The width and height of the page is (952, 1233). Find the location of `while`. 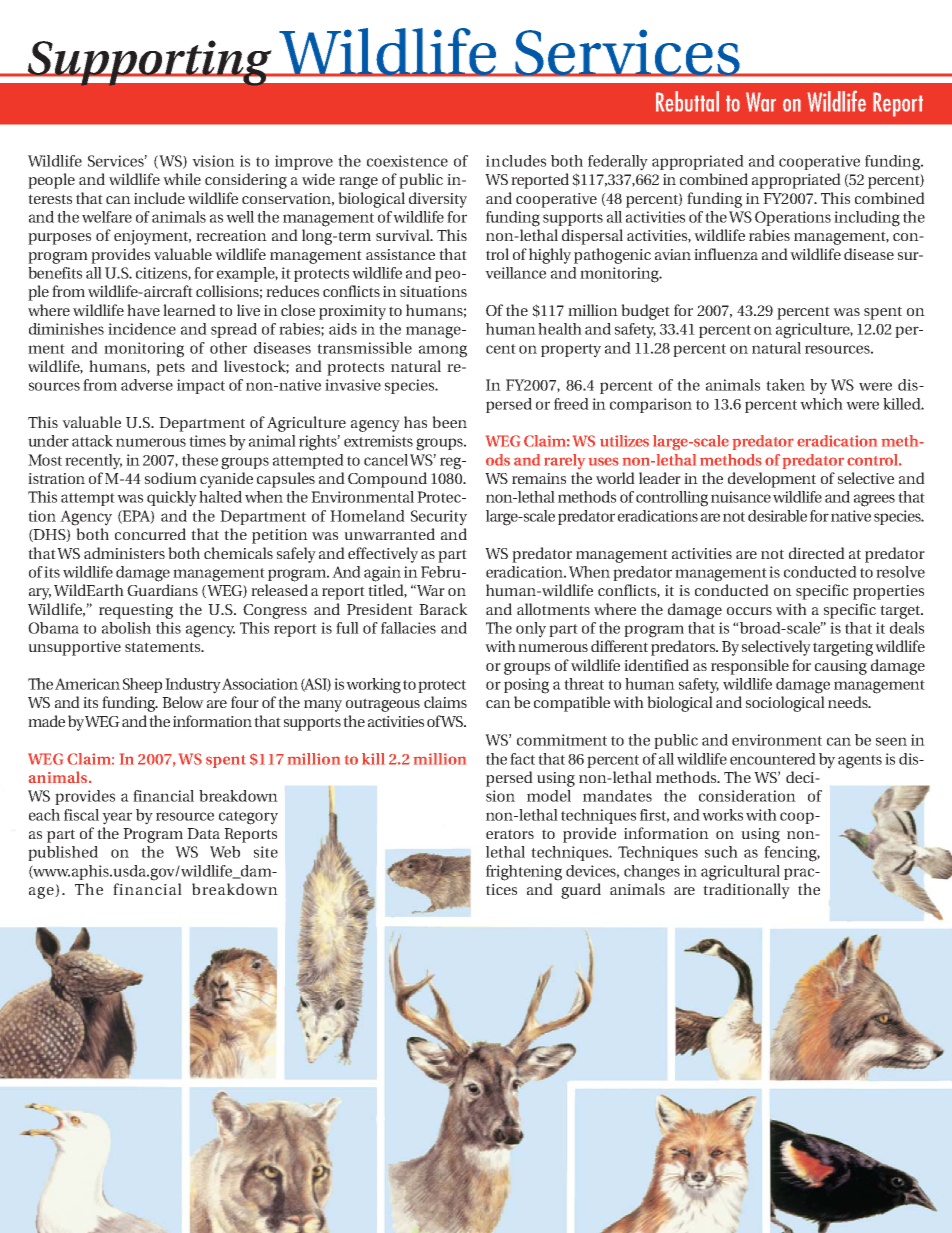

while is located at coordinates (182, 179).
